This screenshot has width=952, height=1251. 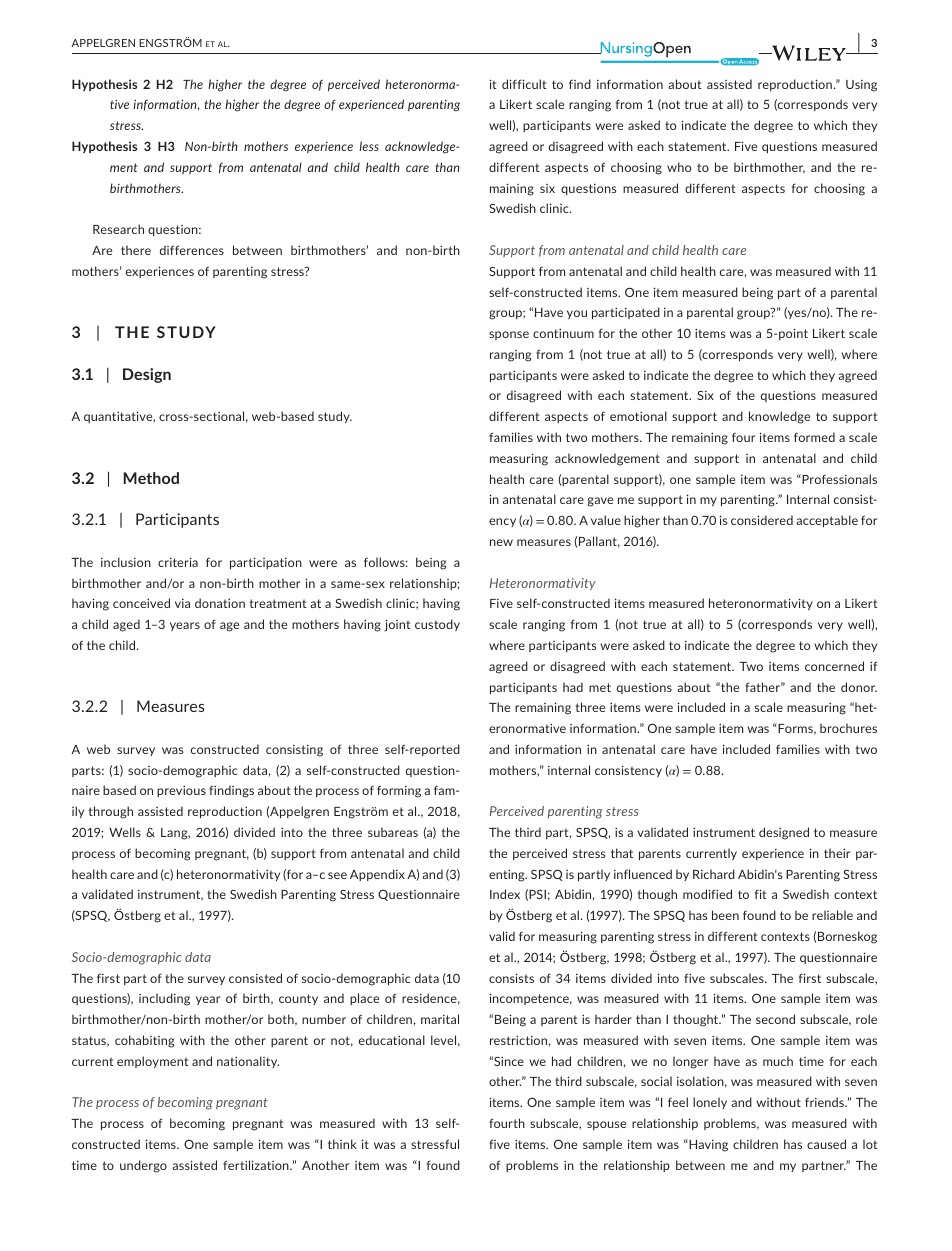 I want to click on fertilization, so click(x=257, y=1165).
